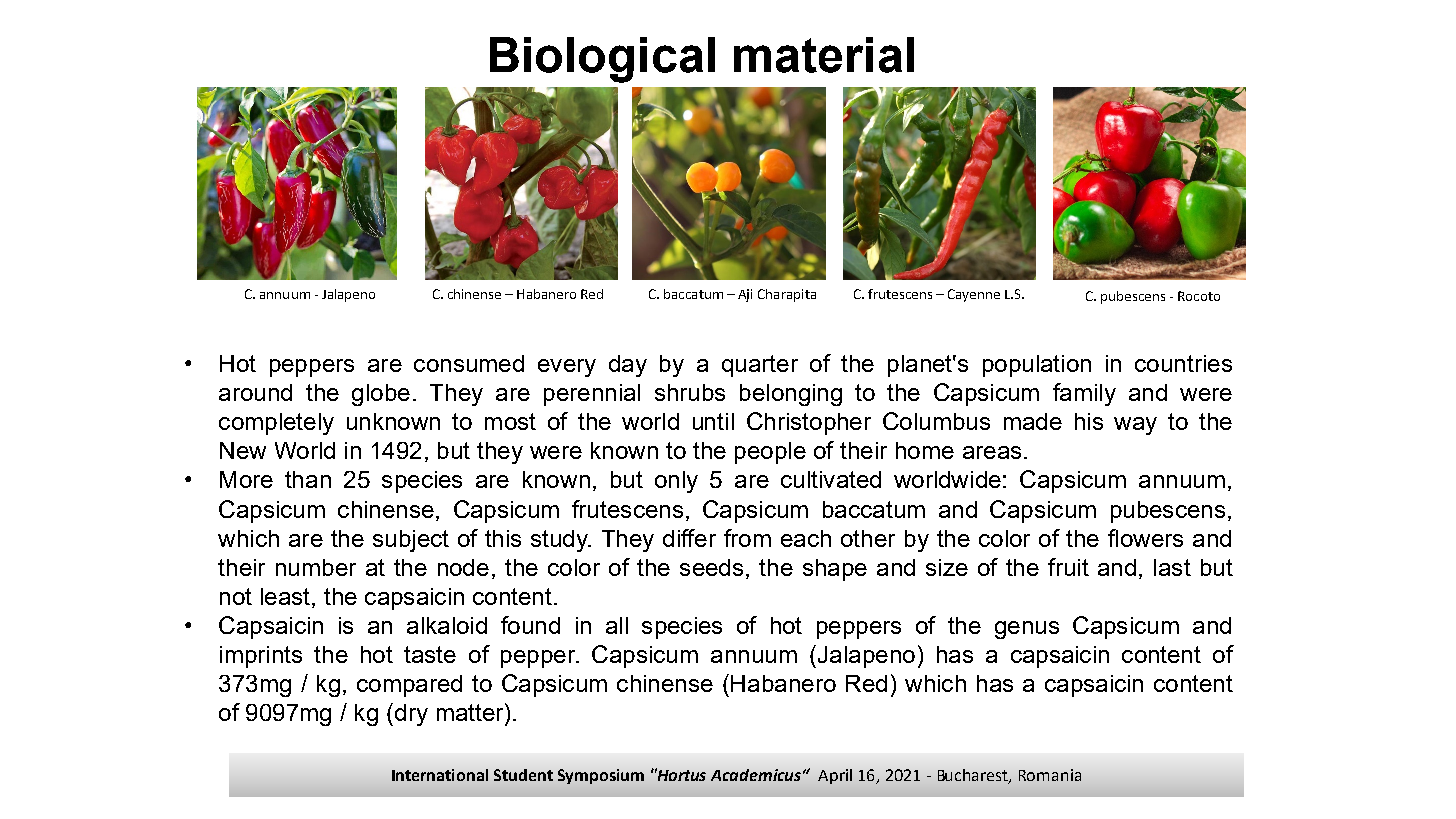  Describe the element at coordinates (440, 775) in the screenshot. I see `International` at that location.
